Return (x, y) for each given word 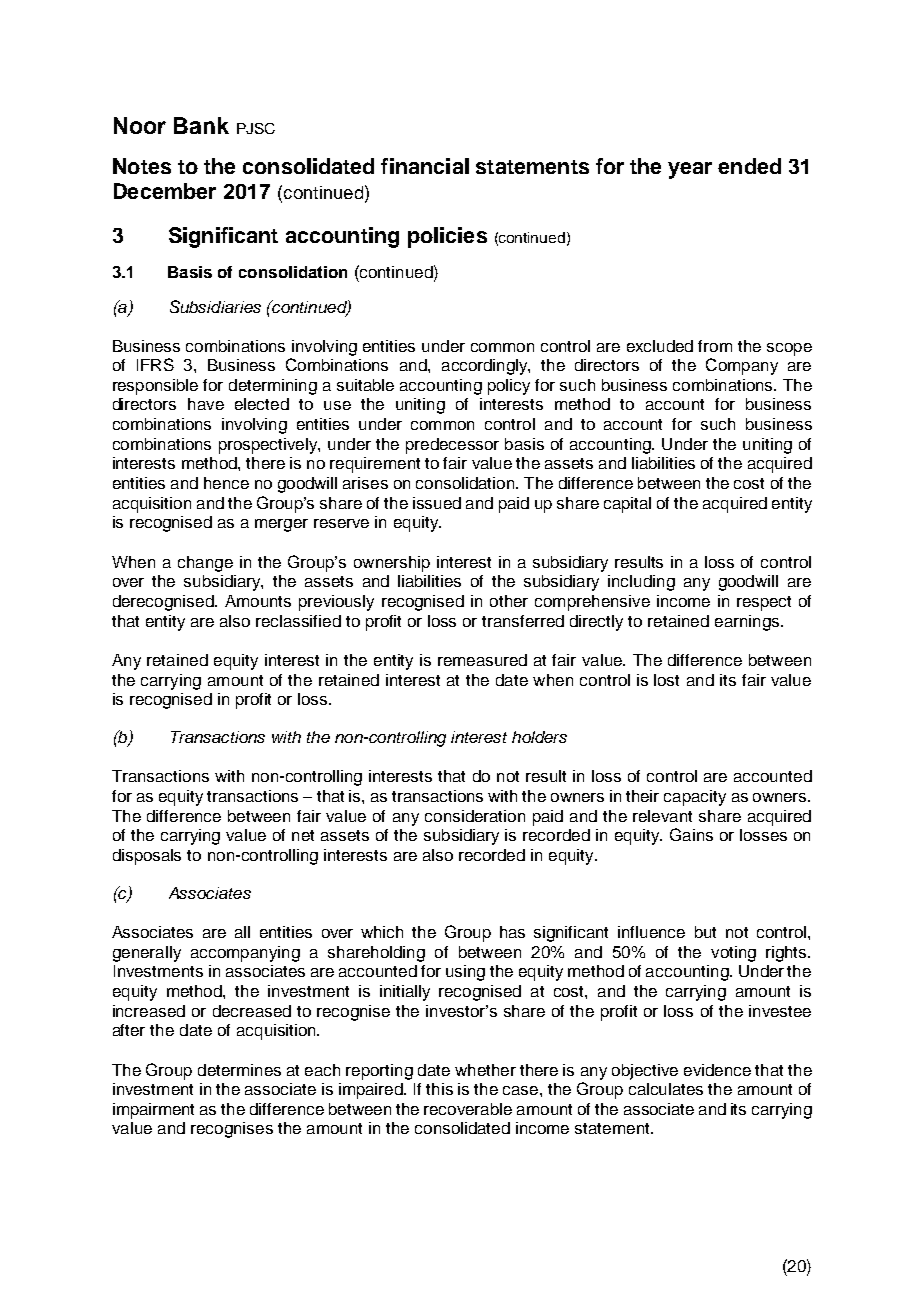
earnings (747, 623)
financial (425, 166)
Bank (201, 125)
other (509, 601)
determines (239, 1070)
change (205, 564)
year (690, 170)
